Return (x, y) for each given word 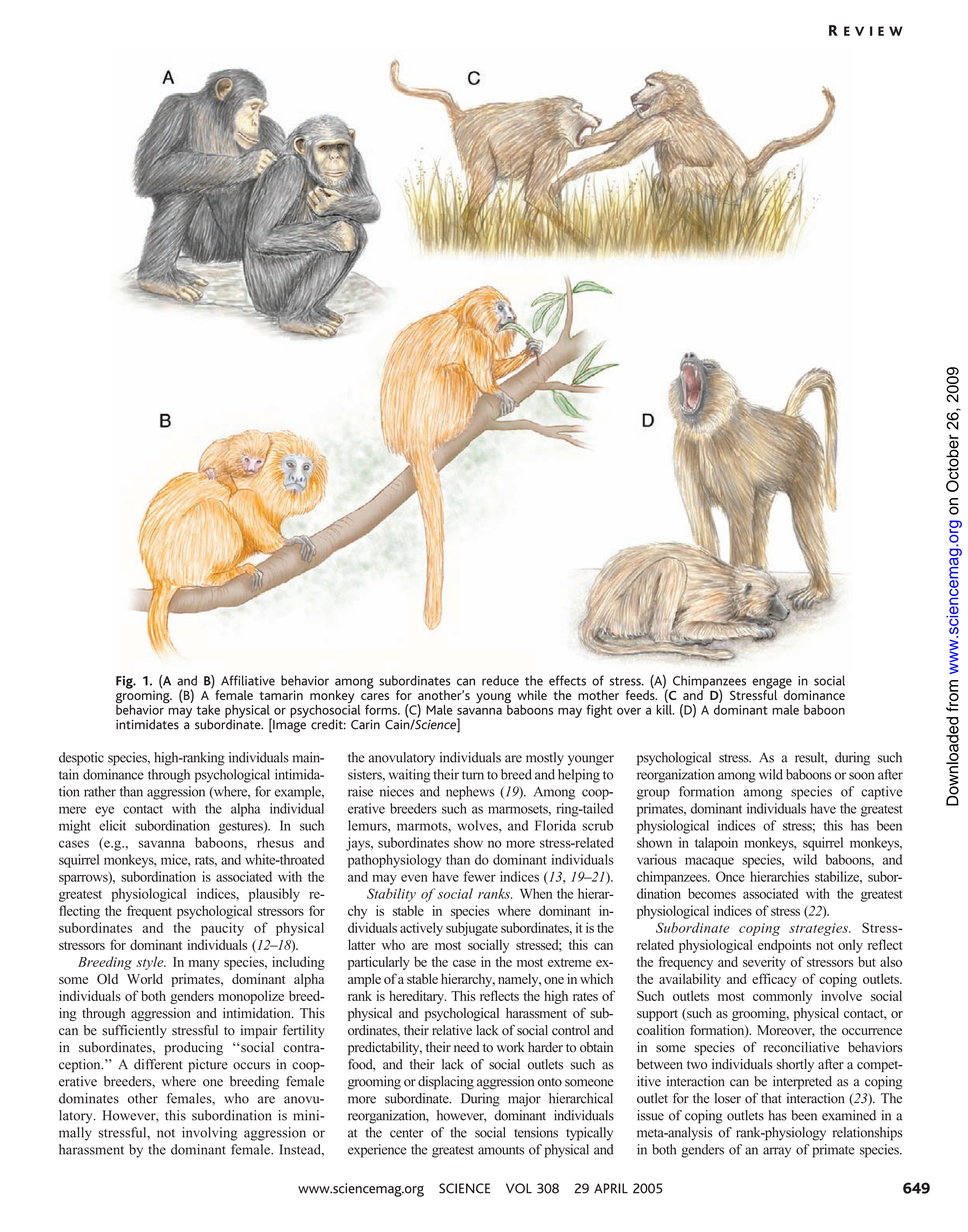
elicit (112, 825)
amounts (501, 1150)
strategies (819, 929)
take (208, 709)
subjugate (472, 929)
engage (772, 684)
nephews (470, 793)
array (777, 1152)
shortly (795, 1065)
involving (209, 1134)
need (467, 1047)
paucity (222, 929)
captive (881, 793)
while (532, 695)
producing (194, 1049)
